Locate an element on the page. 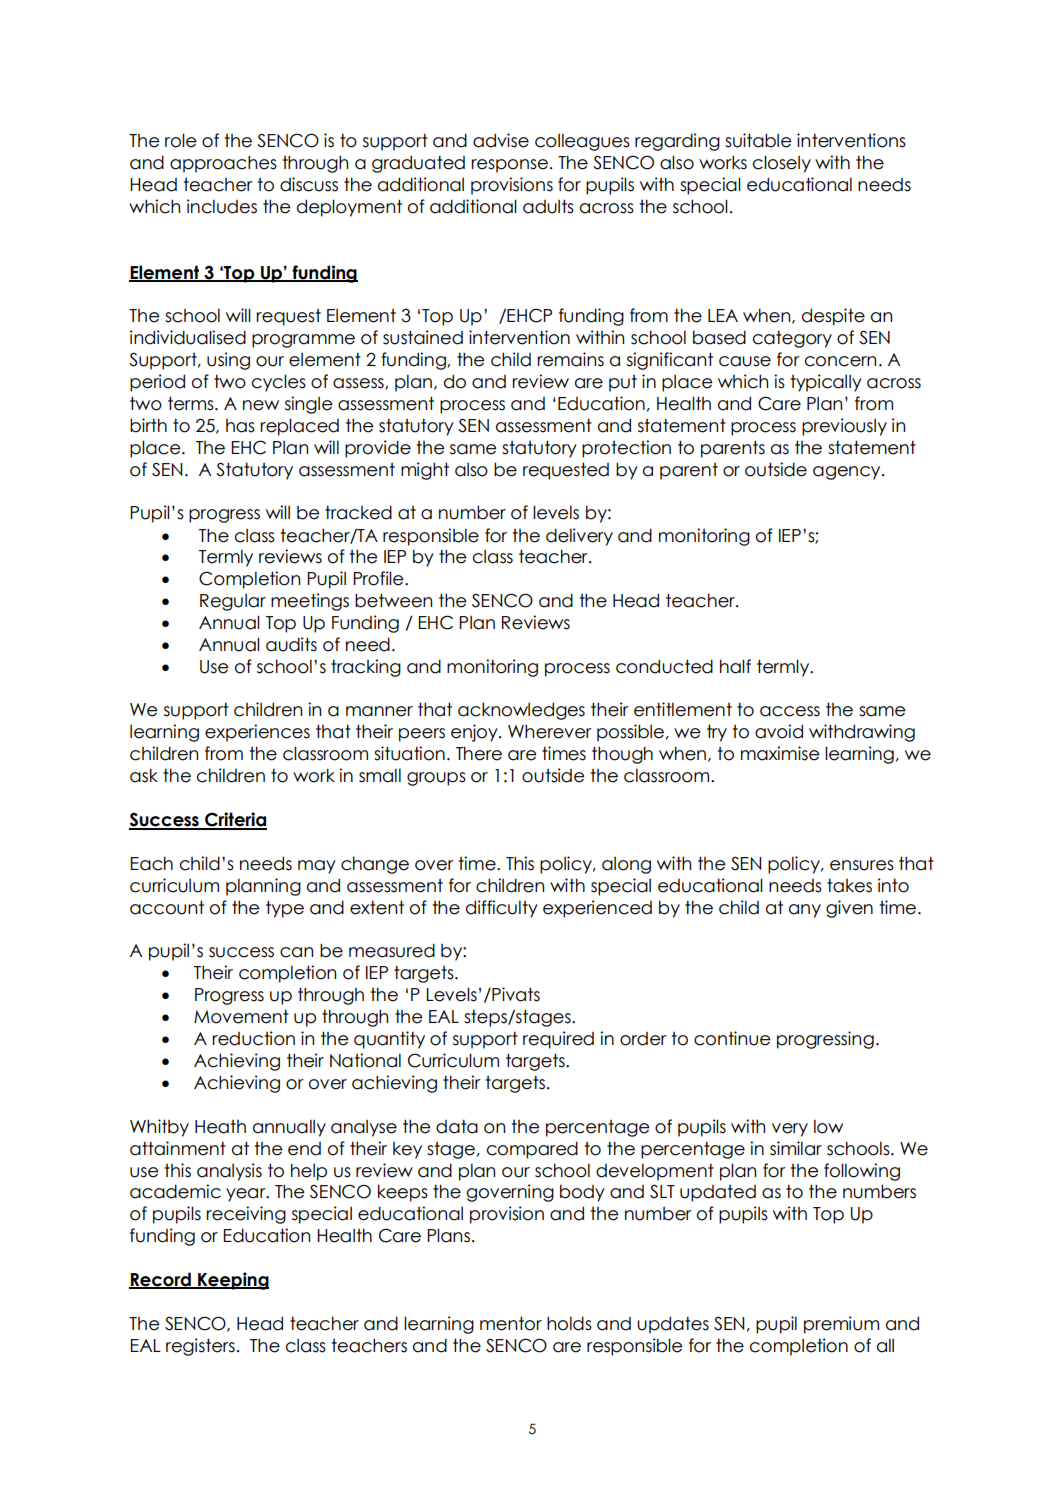  has is located at coordinates (240, 426).
